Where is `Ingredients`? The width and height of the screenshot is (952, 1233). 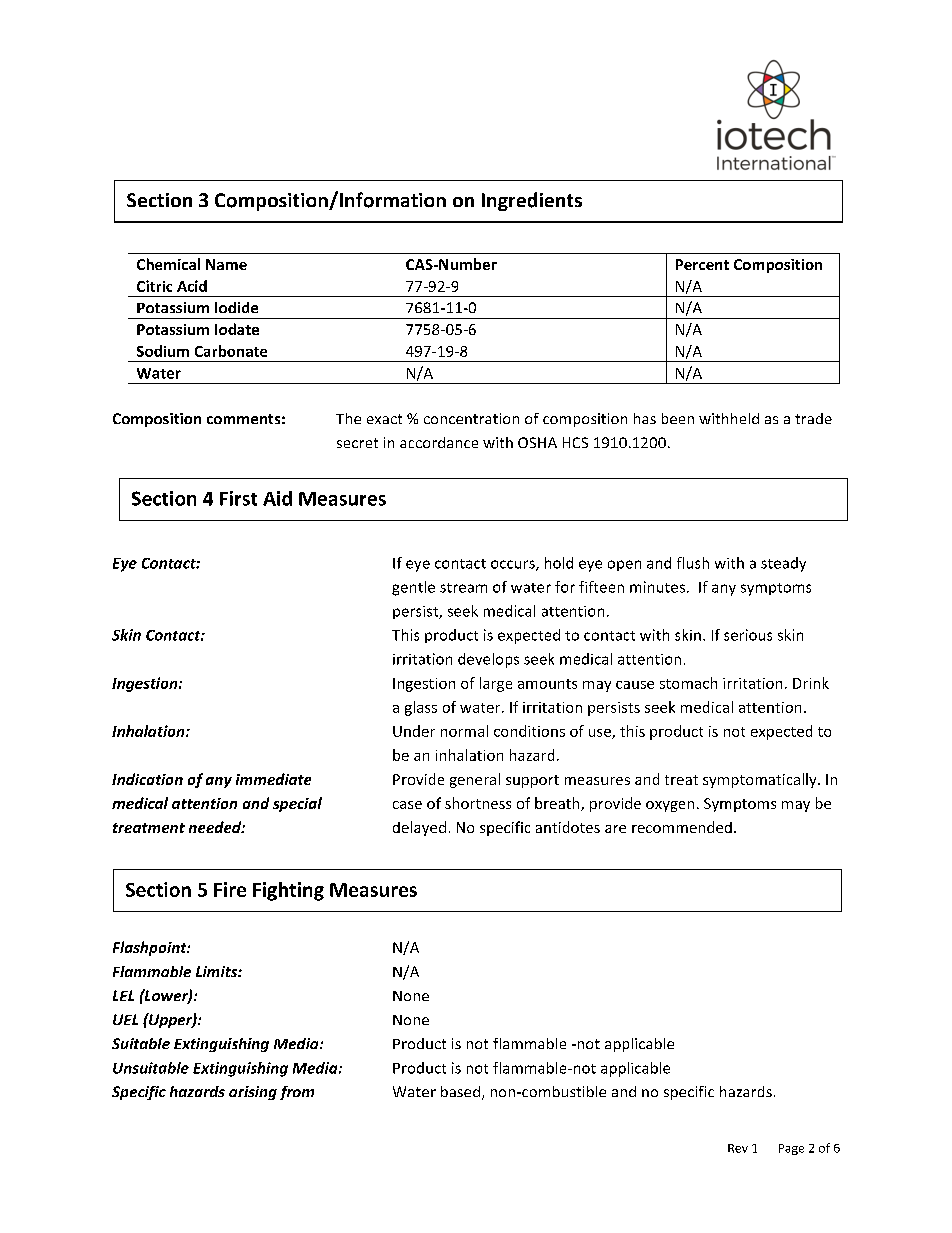 Ingredients is located at coordinates (532, 201).
